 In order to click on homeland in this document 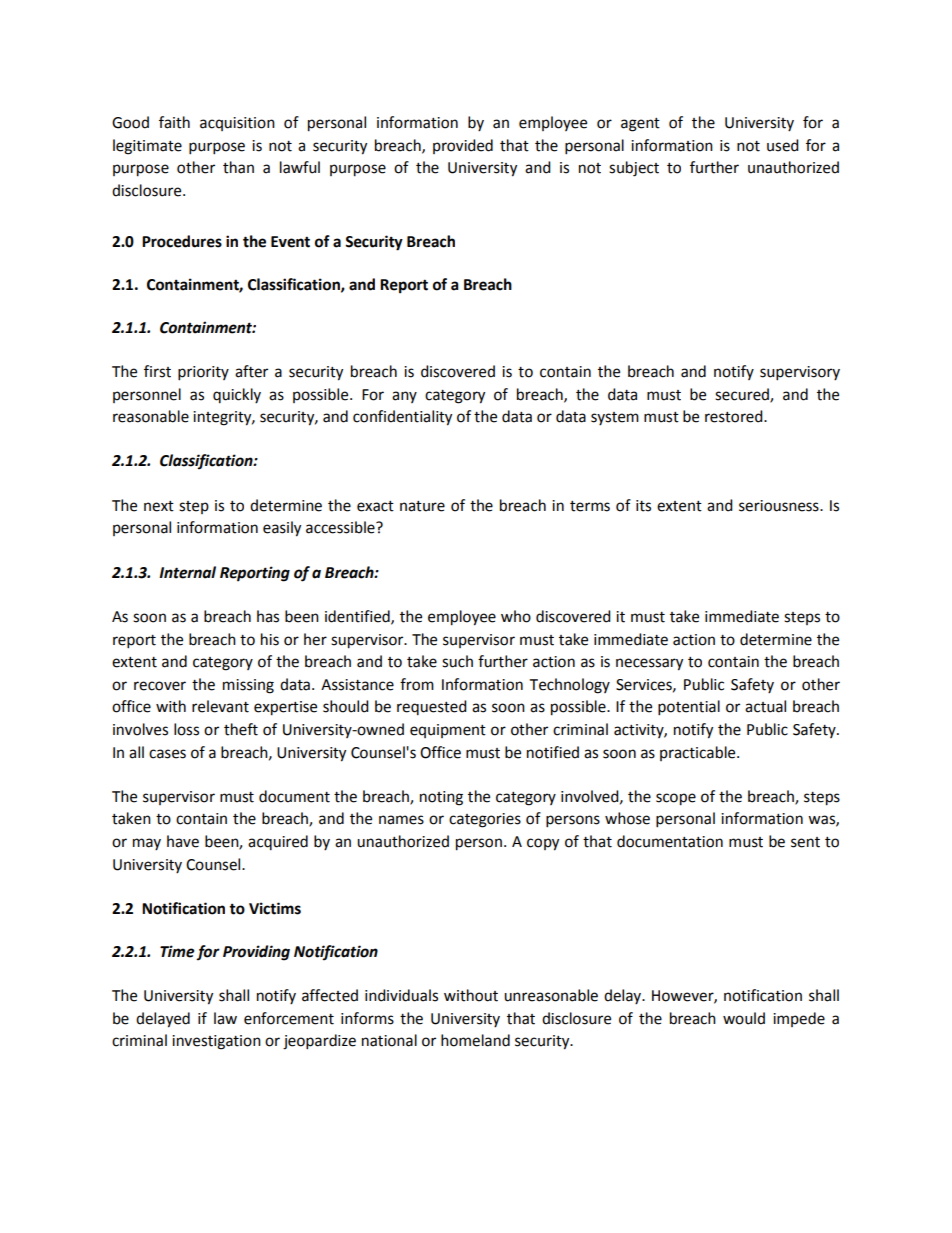, I will do `click(475, 1040)`.
